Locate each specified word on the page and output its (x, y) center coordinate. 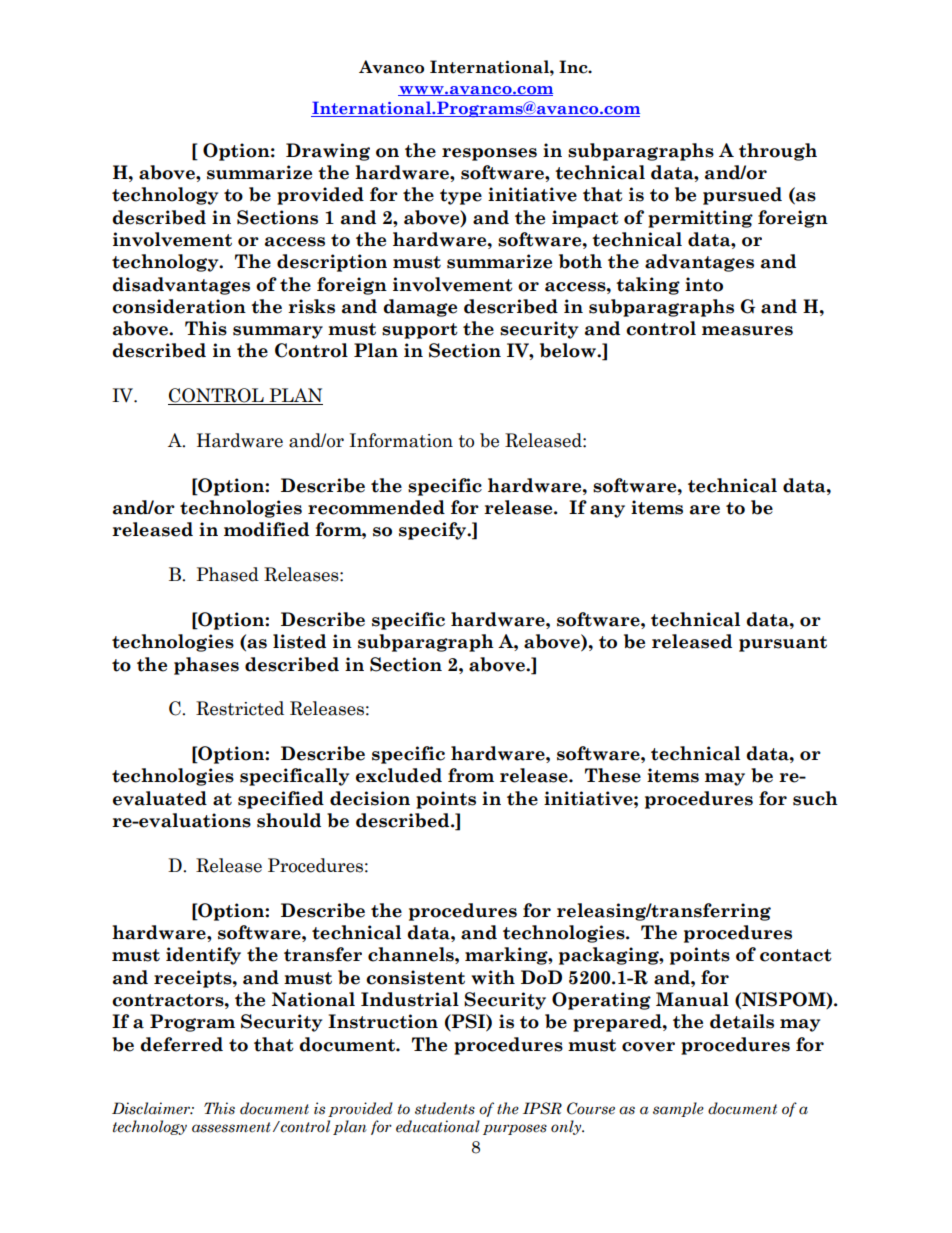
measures (747, 331)
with (493, 977)
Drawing (328, 152)
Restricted (240, 708)
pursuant (783, 644)
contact (796, 955)
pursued (742, 196)
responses (489, 154)
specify (434, 531)
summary (278, 332)
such (815, 798)
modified (266, 529)
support (420, 331)
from (471, 775)
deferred (181, 1044)
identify (203, 956)
